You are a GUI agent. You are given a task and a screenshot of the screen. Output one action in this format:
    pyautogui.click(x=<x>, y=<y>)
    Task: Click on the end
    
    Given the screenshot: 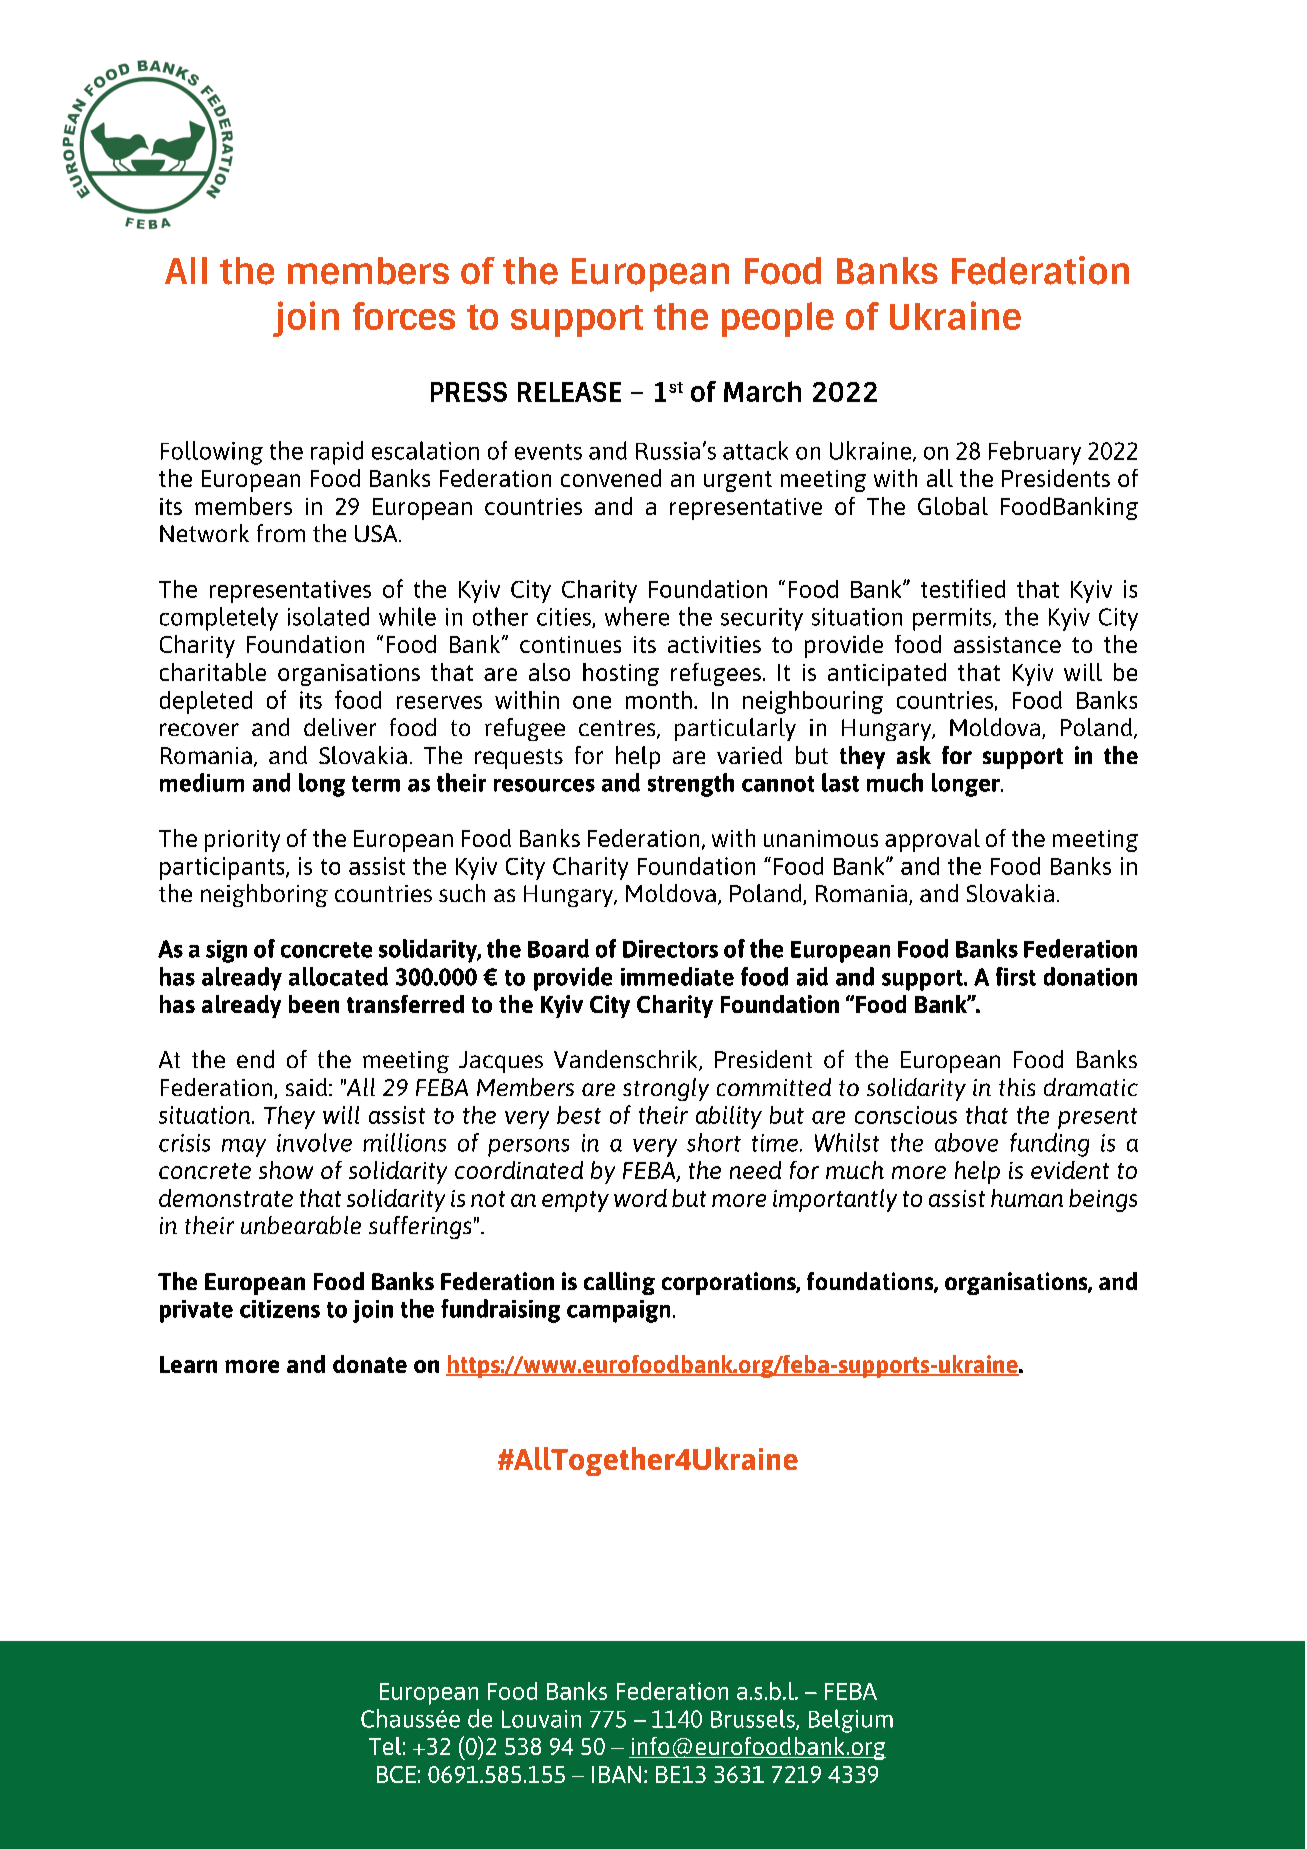 What is the action you would take?
    pyautogui.click(x=255, y=1059)
